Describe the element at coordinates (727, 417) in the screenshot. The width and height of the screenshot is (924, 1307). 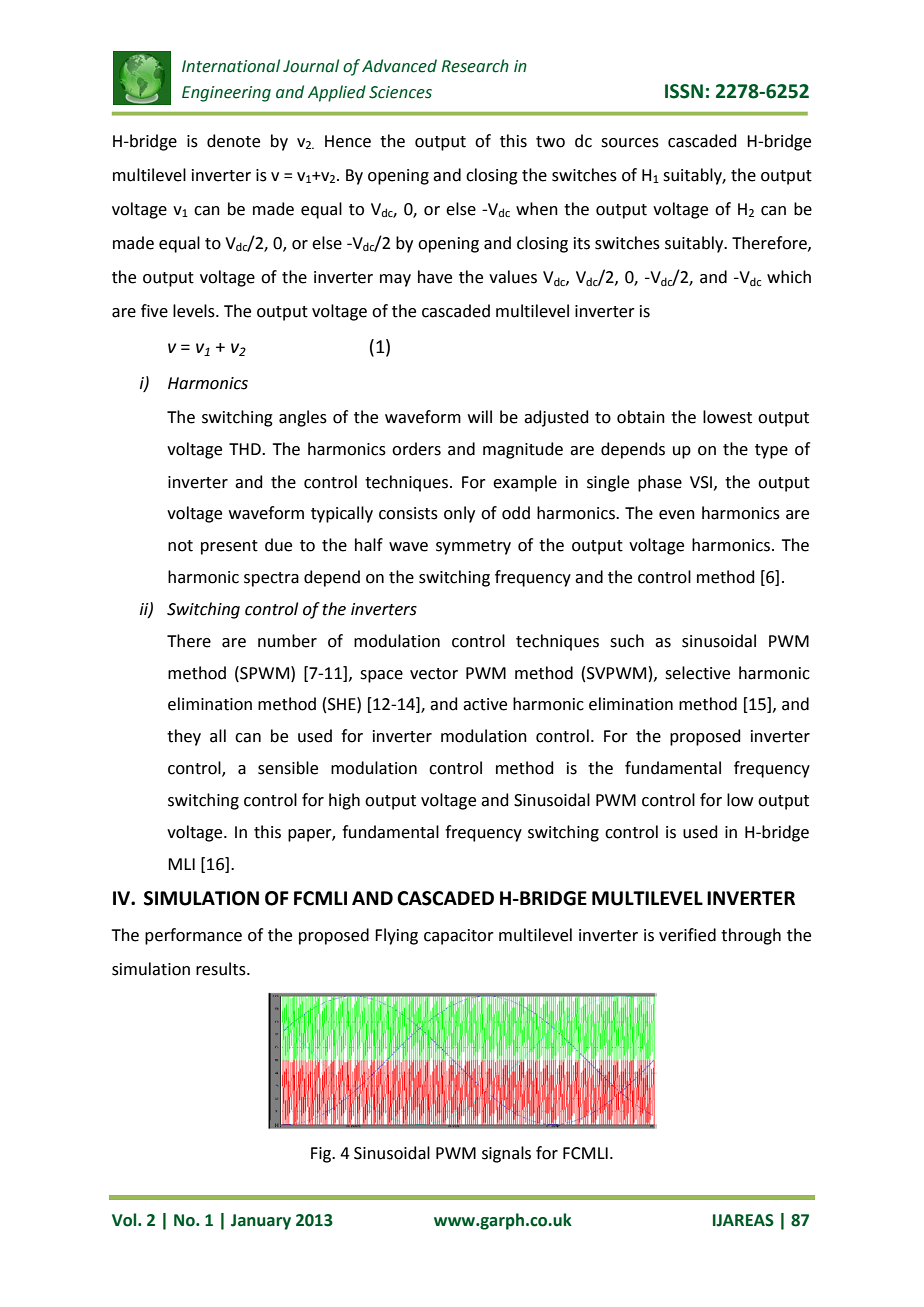
I see `lowest` at that location.
